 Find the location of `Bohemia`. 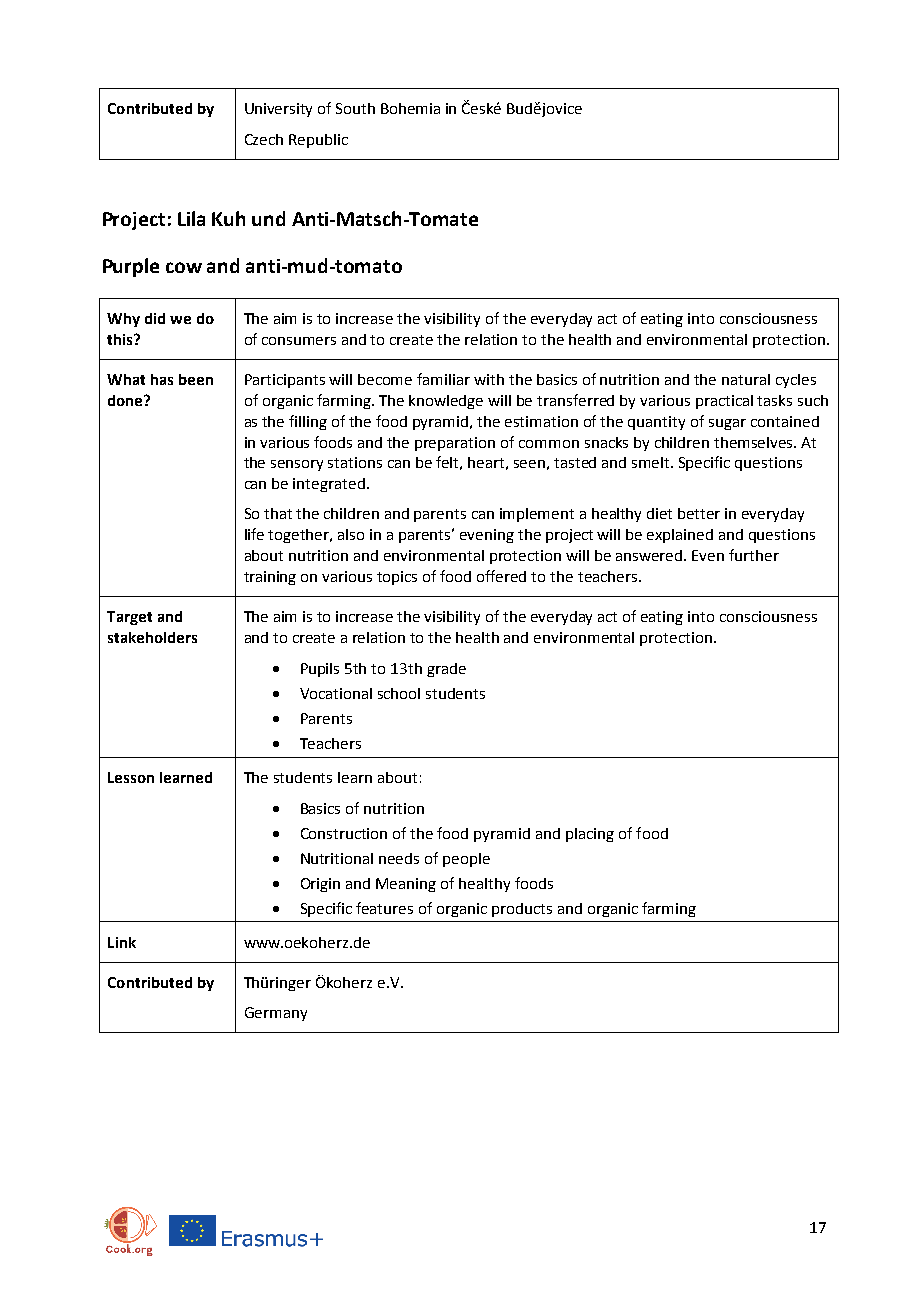

Bohemia is located at coordinates (410, 108).
